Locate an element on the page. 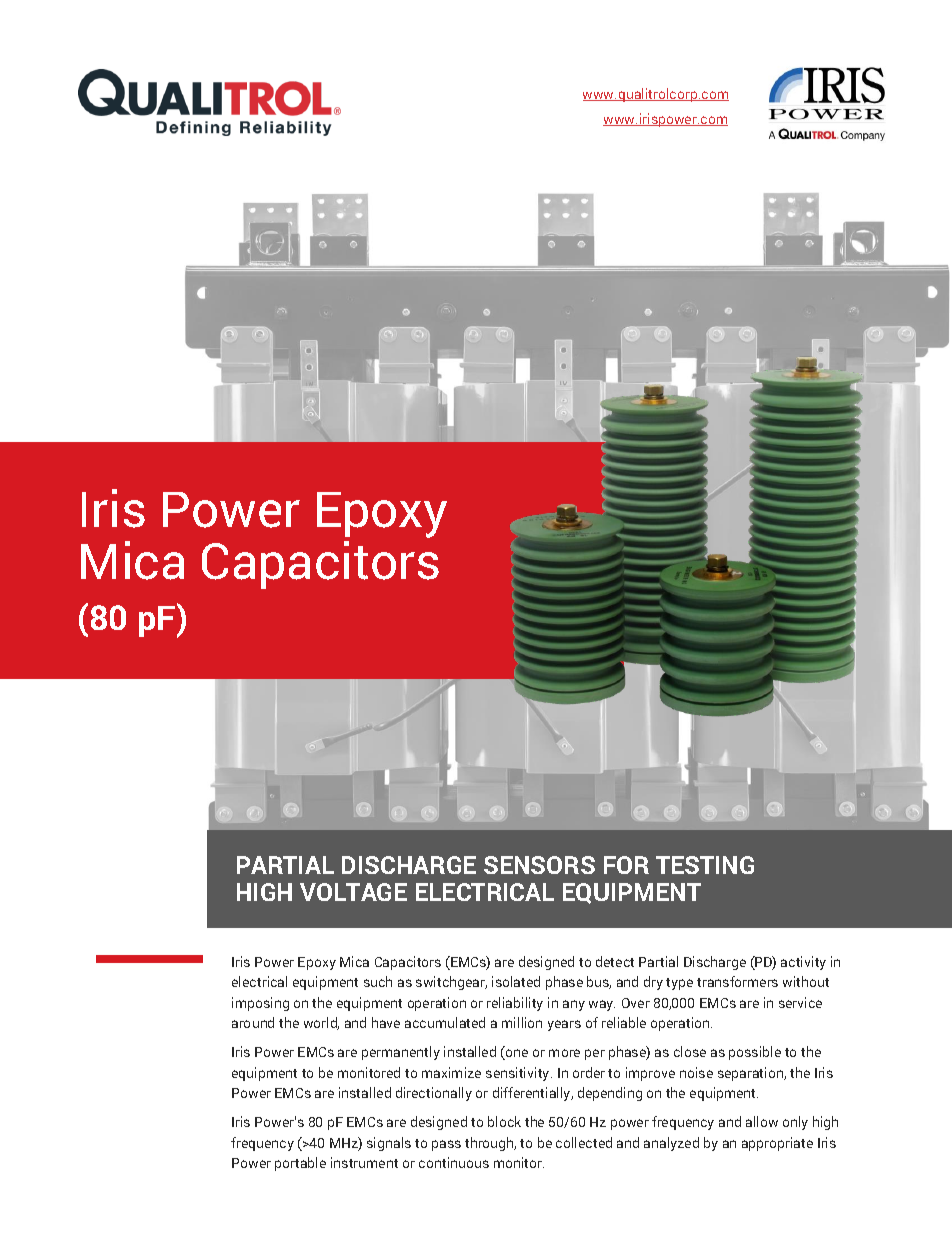  million is located at coordinates (522, 1022).
